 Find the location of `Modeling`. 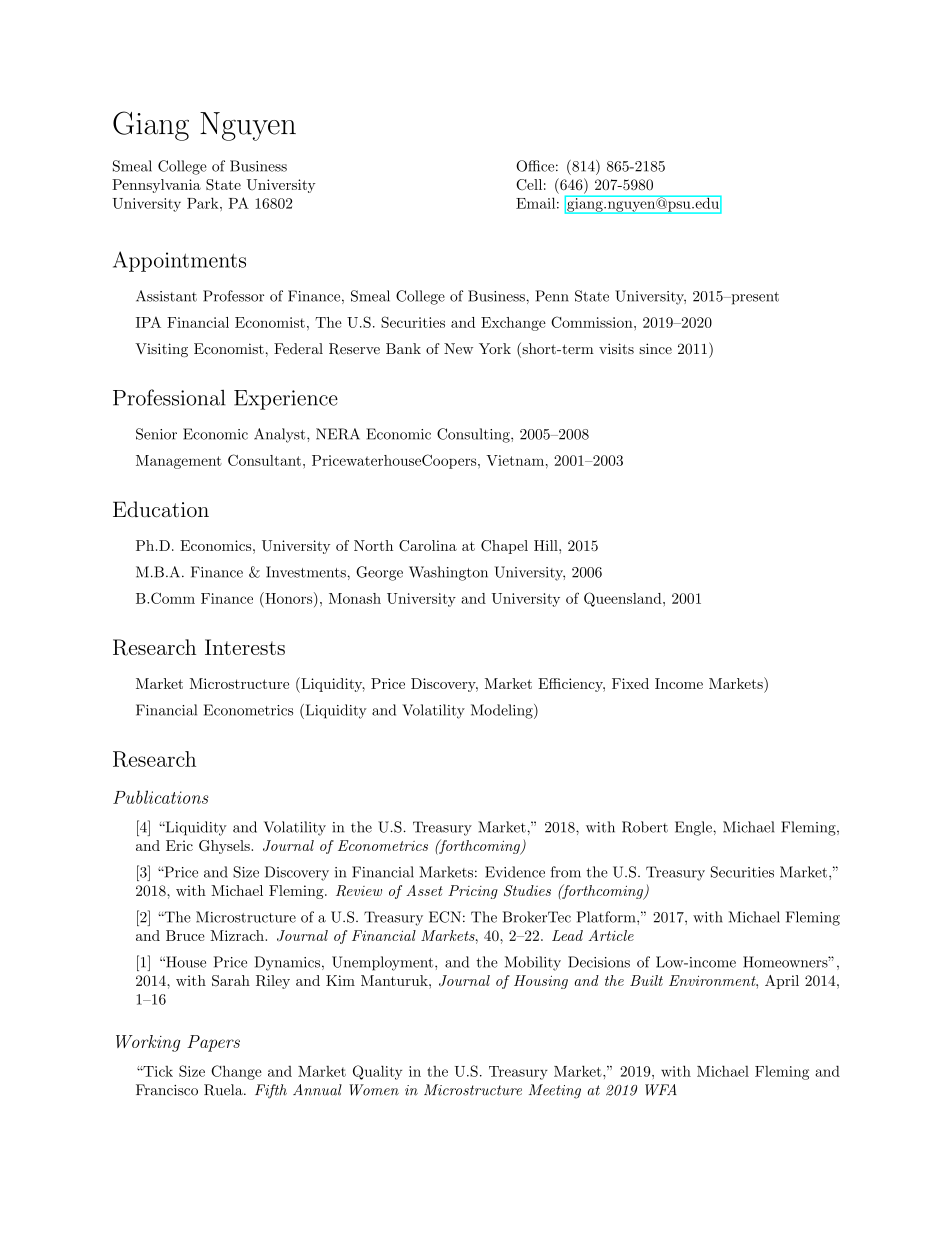

Modeling is located at coordinates (503, 711).
